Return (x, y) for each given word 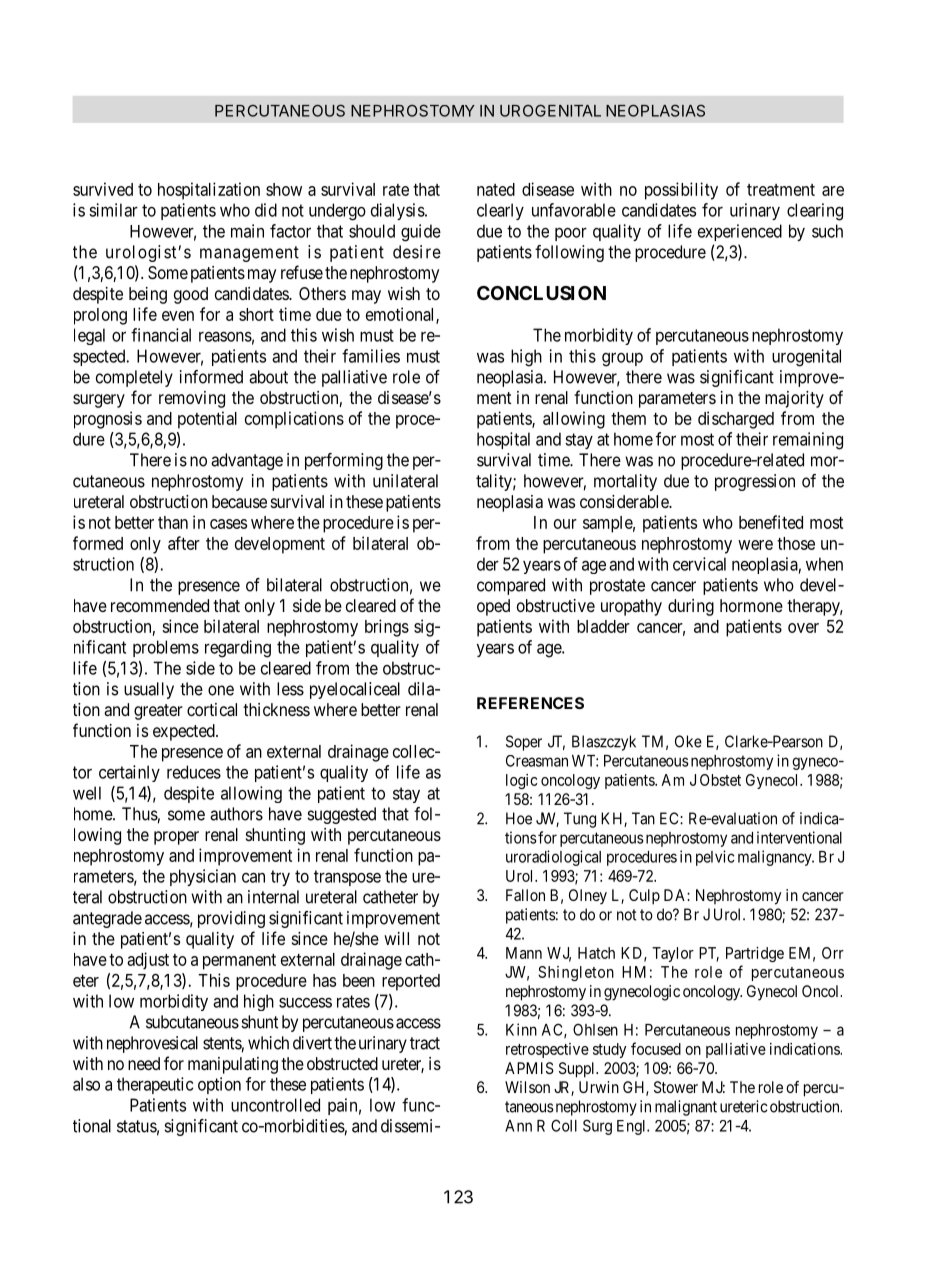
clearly (500, 211)
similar (113, 210)
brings (387, 628)
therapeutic (155, 1085)
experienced (740, 232)
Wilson (527, 1087)
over (803, 628)
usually (149, 690)
